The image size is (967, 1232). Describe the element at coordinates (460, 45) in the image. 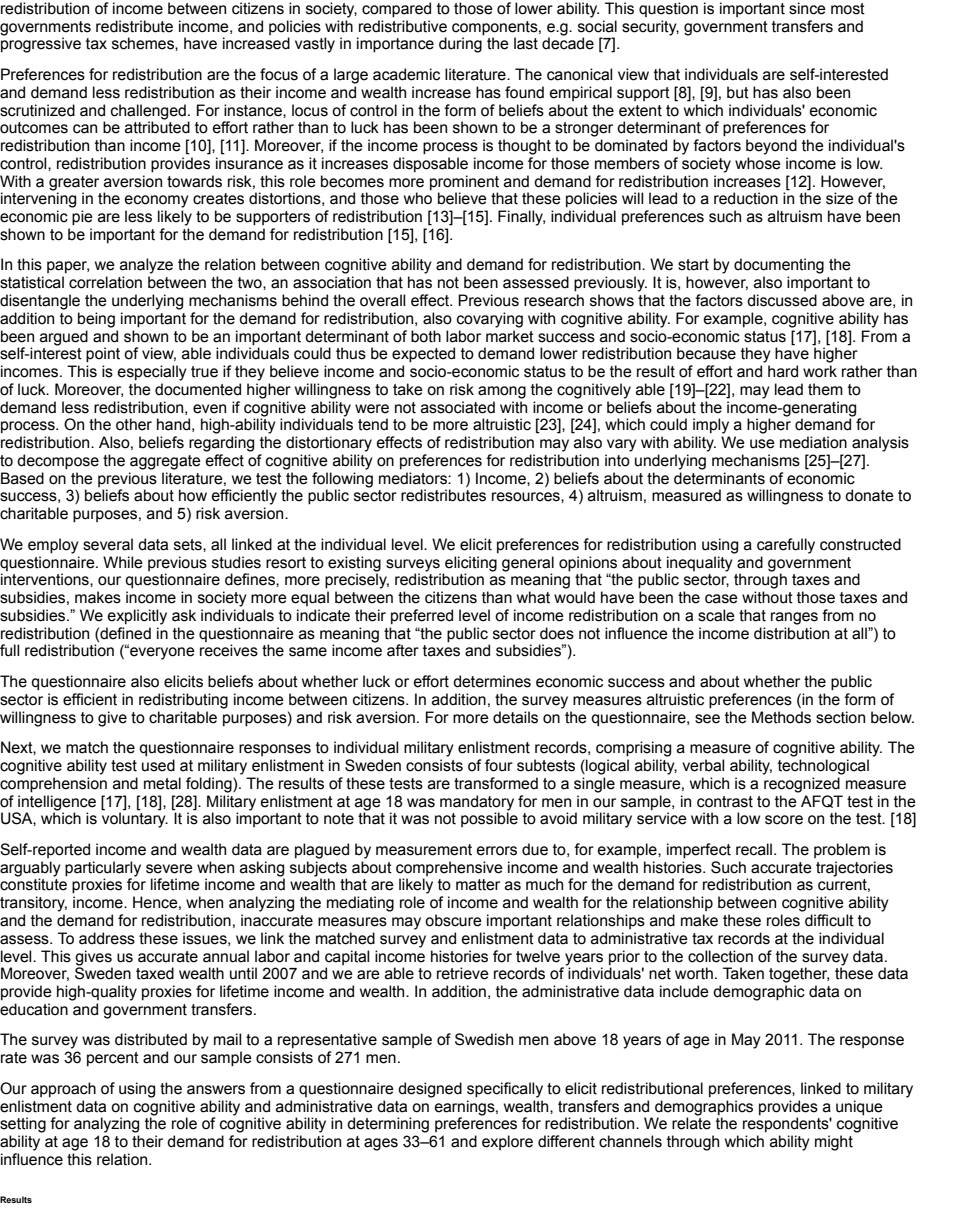

I see `during` at that location.
